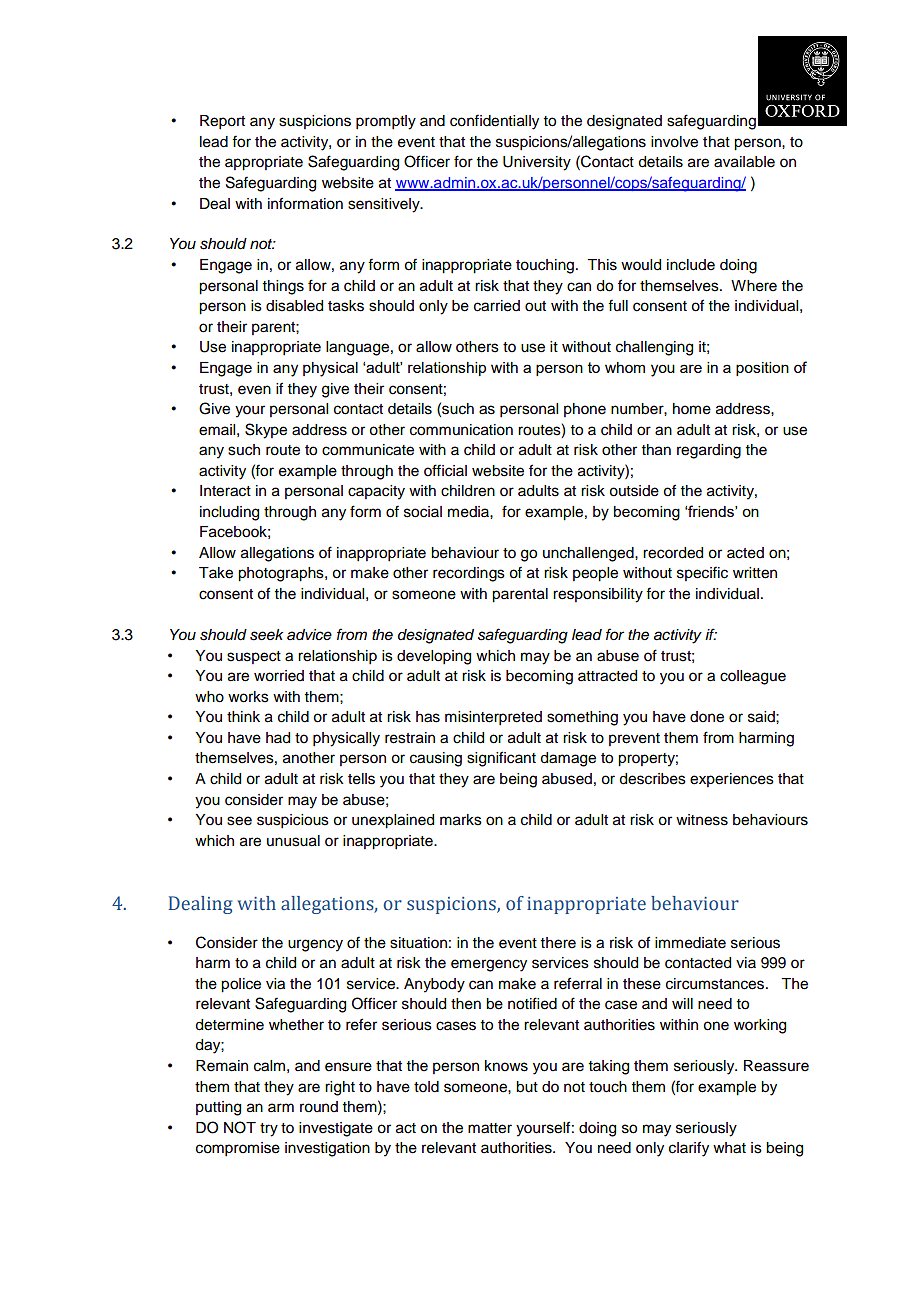 This screenshot has width=924, height=1308. Describe the element at coordinates (744, 162) in the screenshot. I see `available` at that location.
